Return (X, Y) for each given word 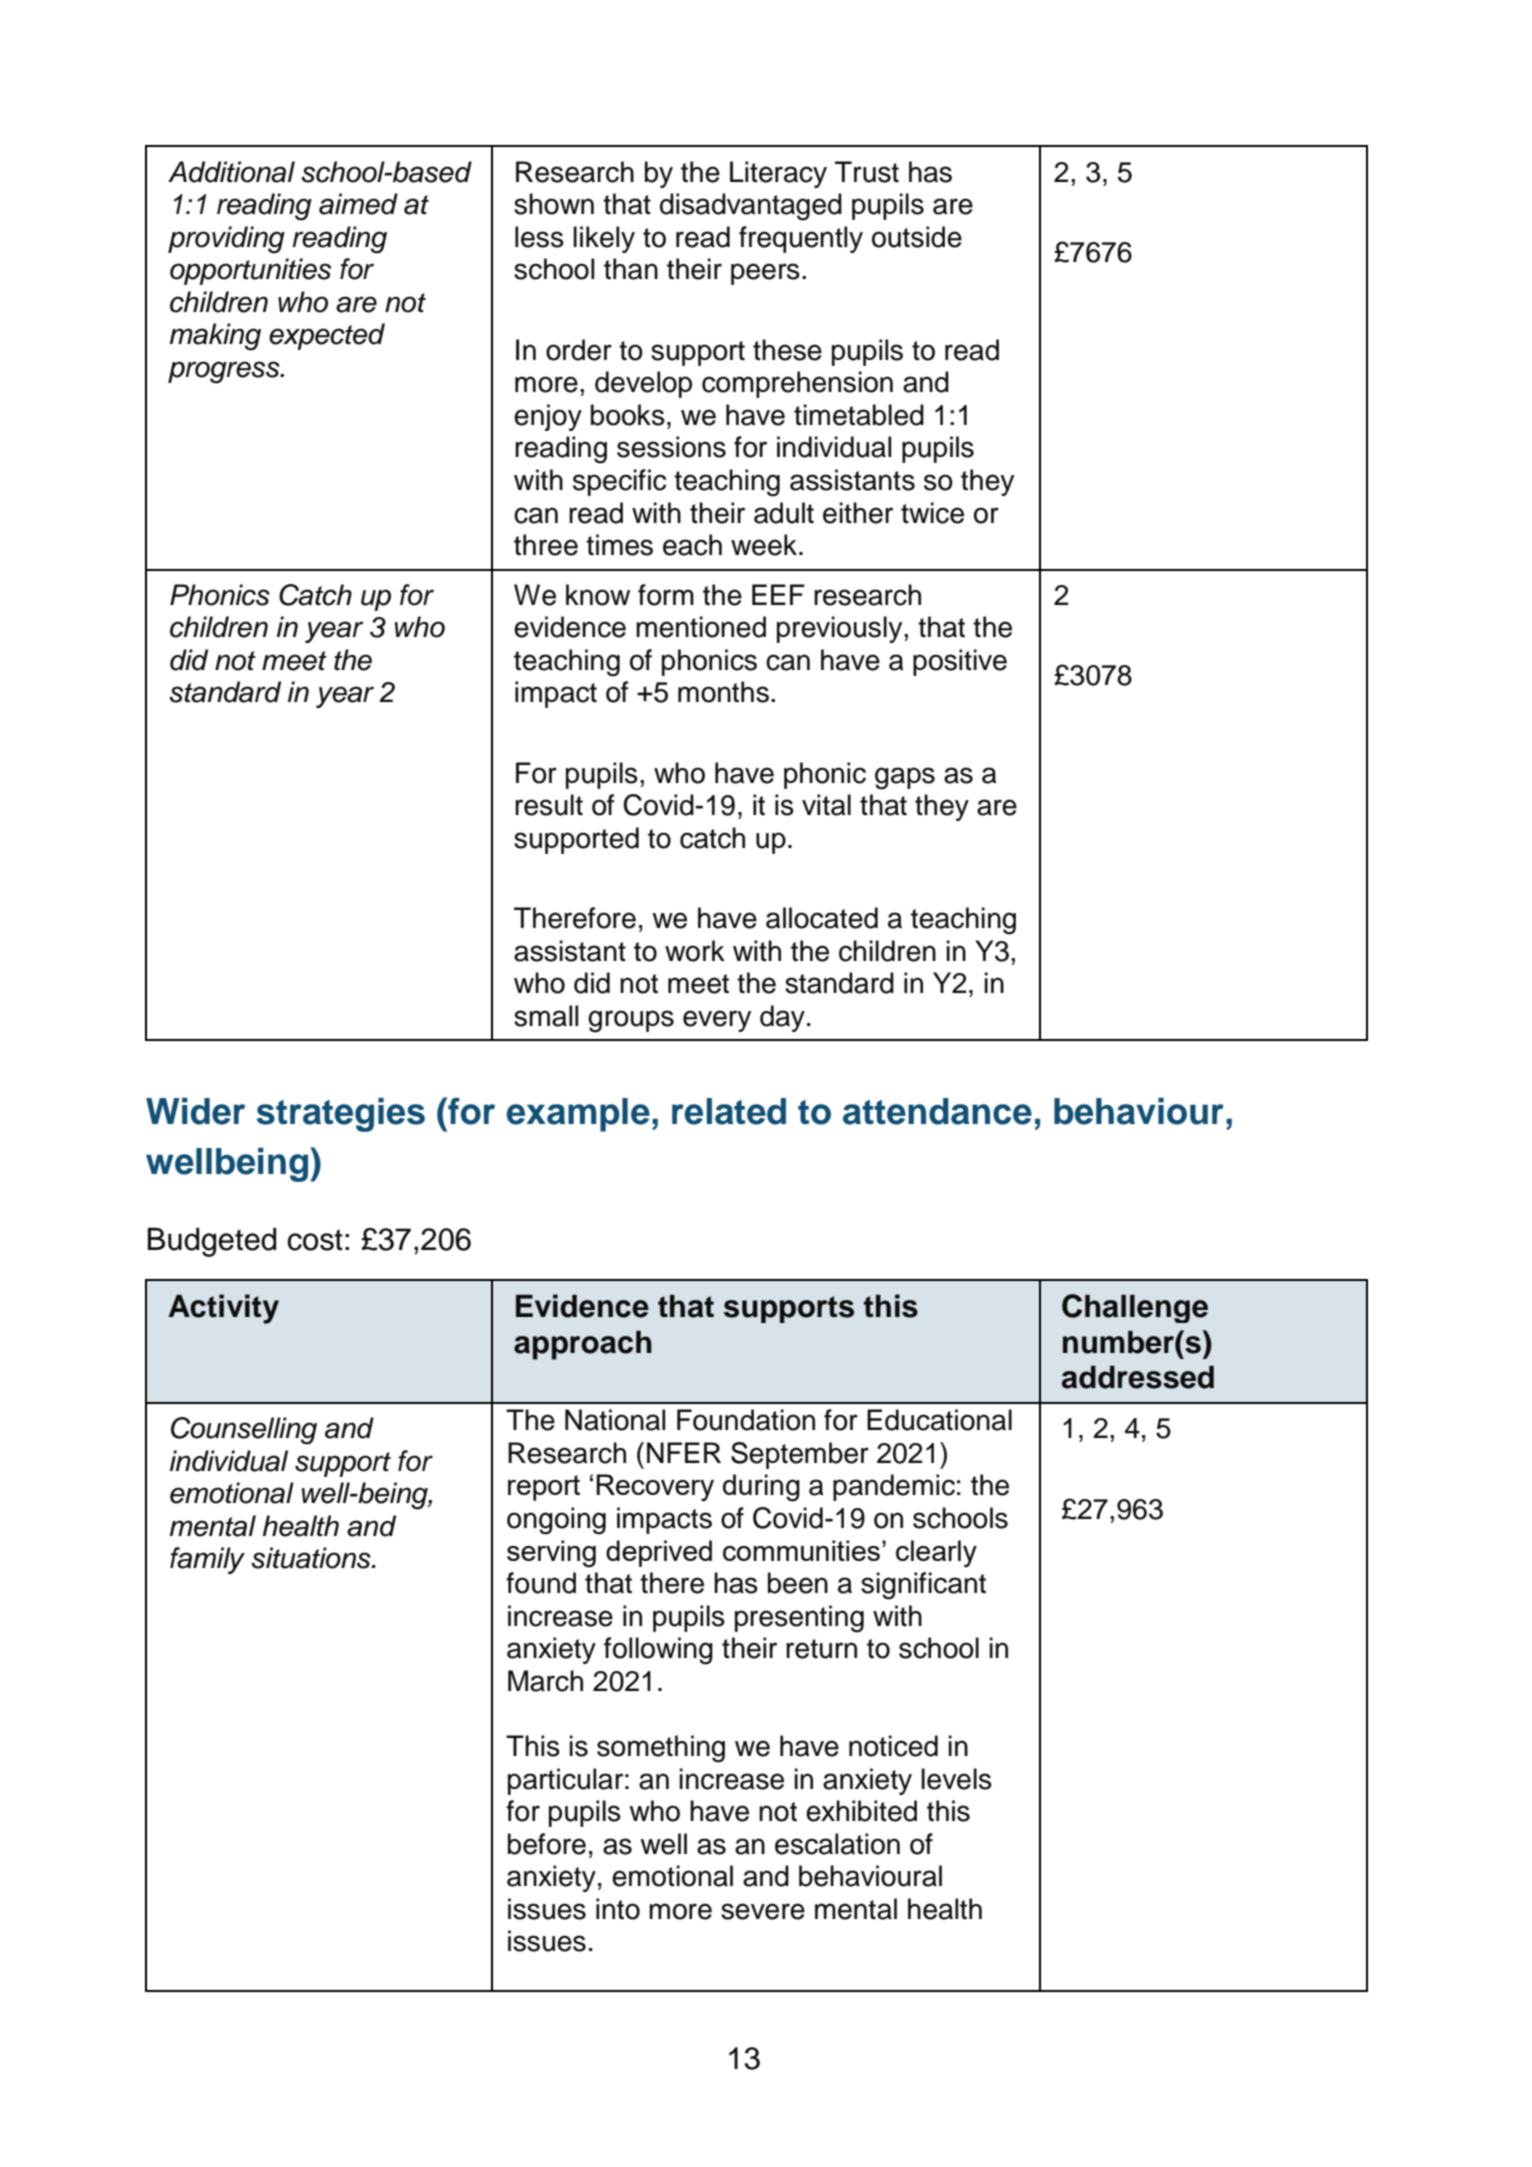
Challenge (1135, 1308)
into (618, 1909)
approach (583, 1345)
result (549, 805)
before (547, 1844)
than (631, 269)
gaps (905, 778)
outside (917, 237)
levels (956, 1779)
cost (315, 1240)
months (723, 692)
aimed (358, 204)
